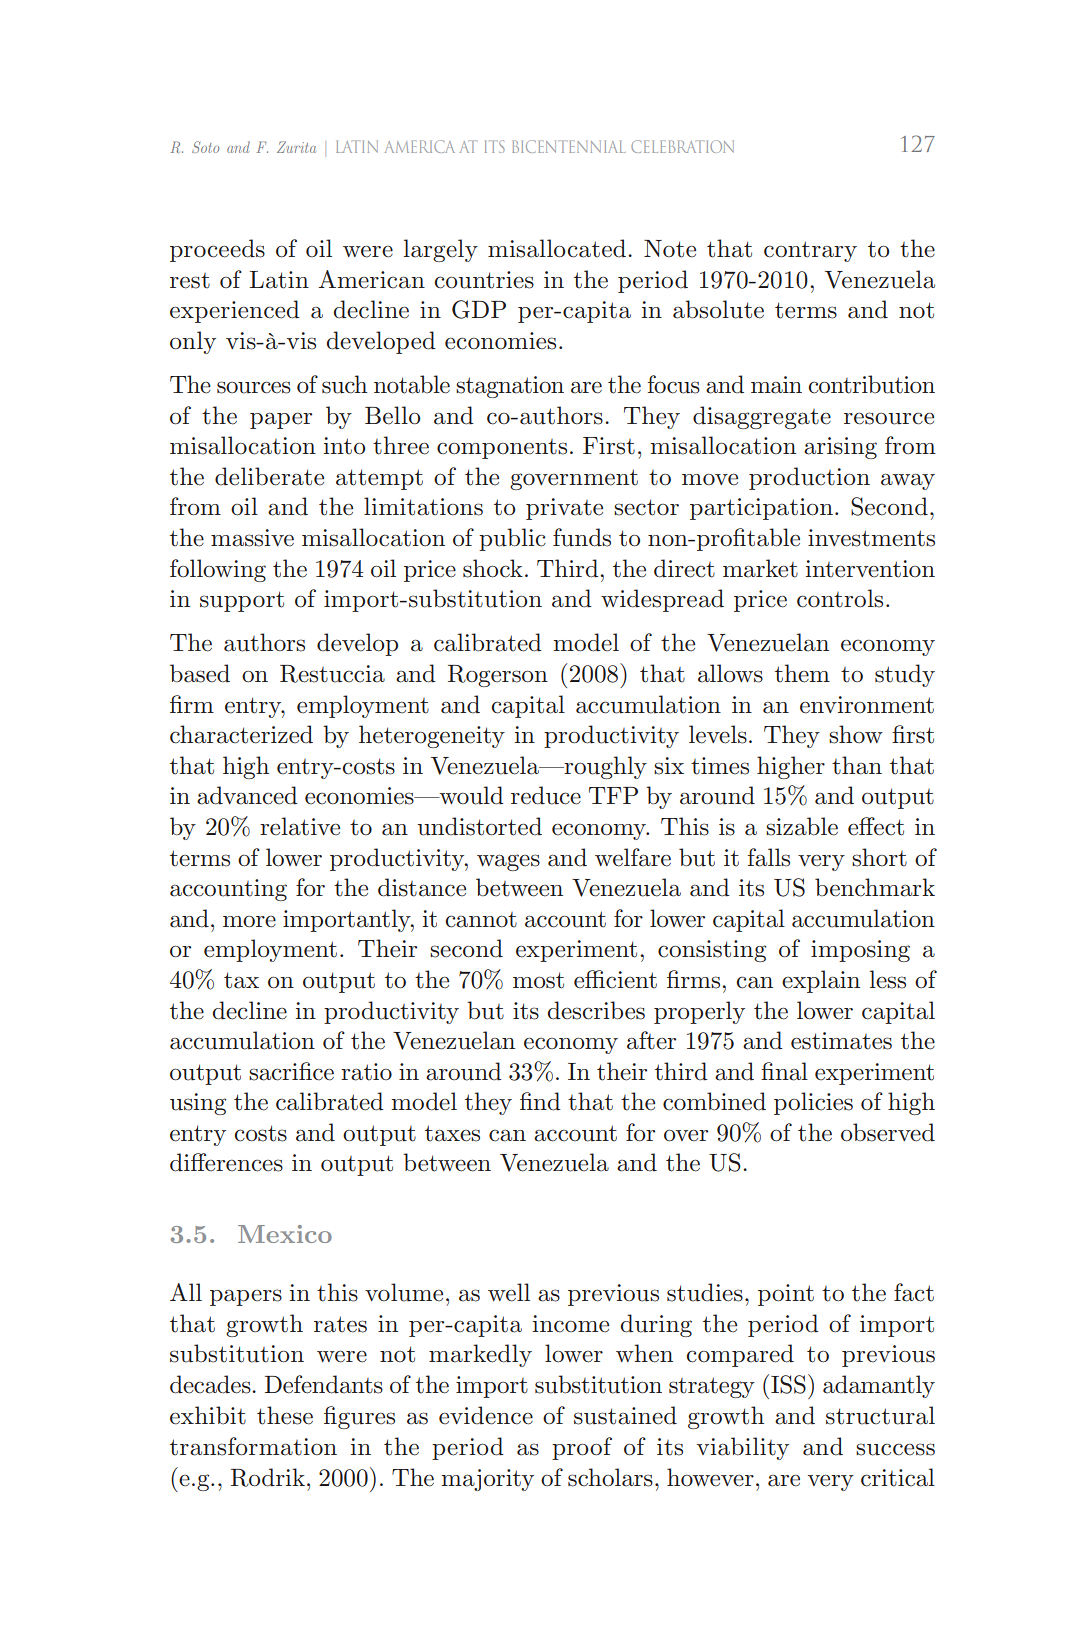  What do you see at coordinates (810, 251) in the screenshot?
I see `contrary` at bounding box center [810, 251].
